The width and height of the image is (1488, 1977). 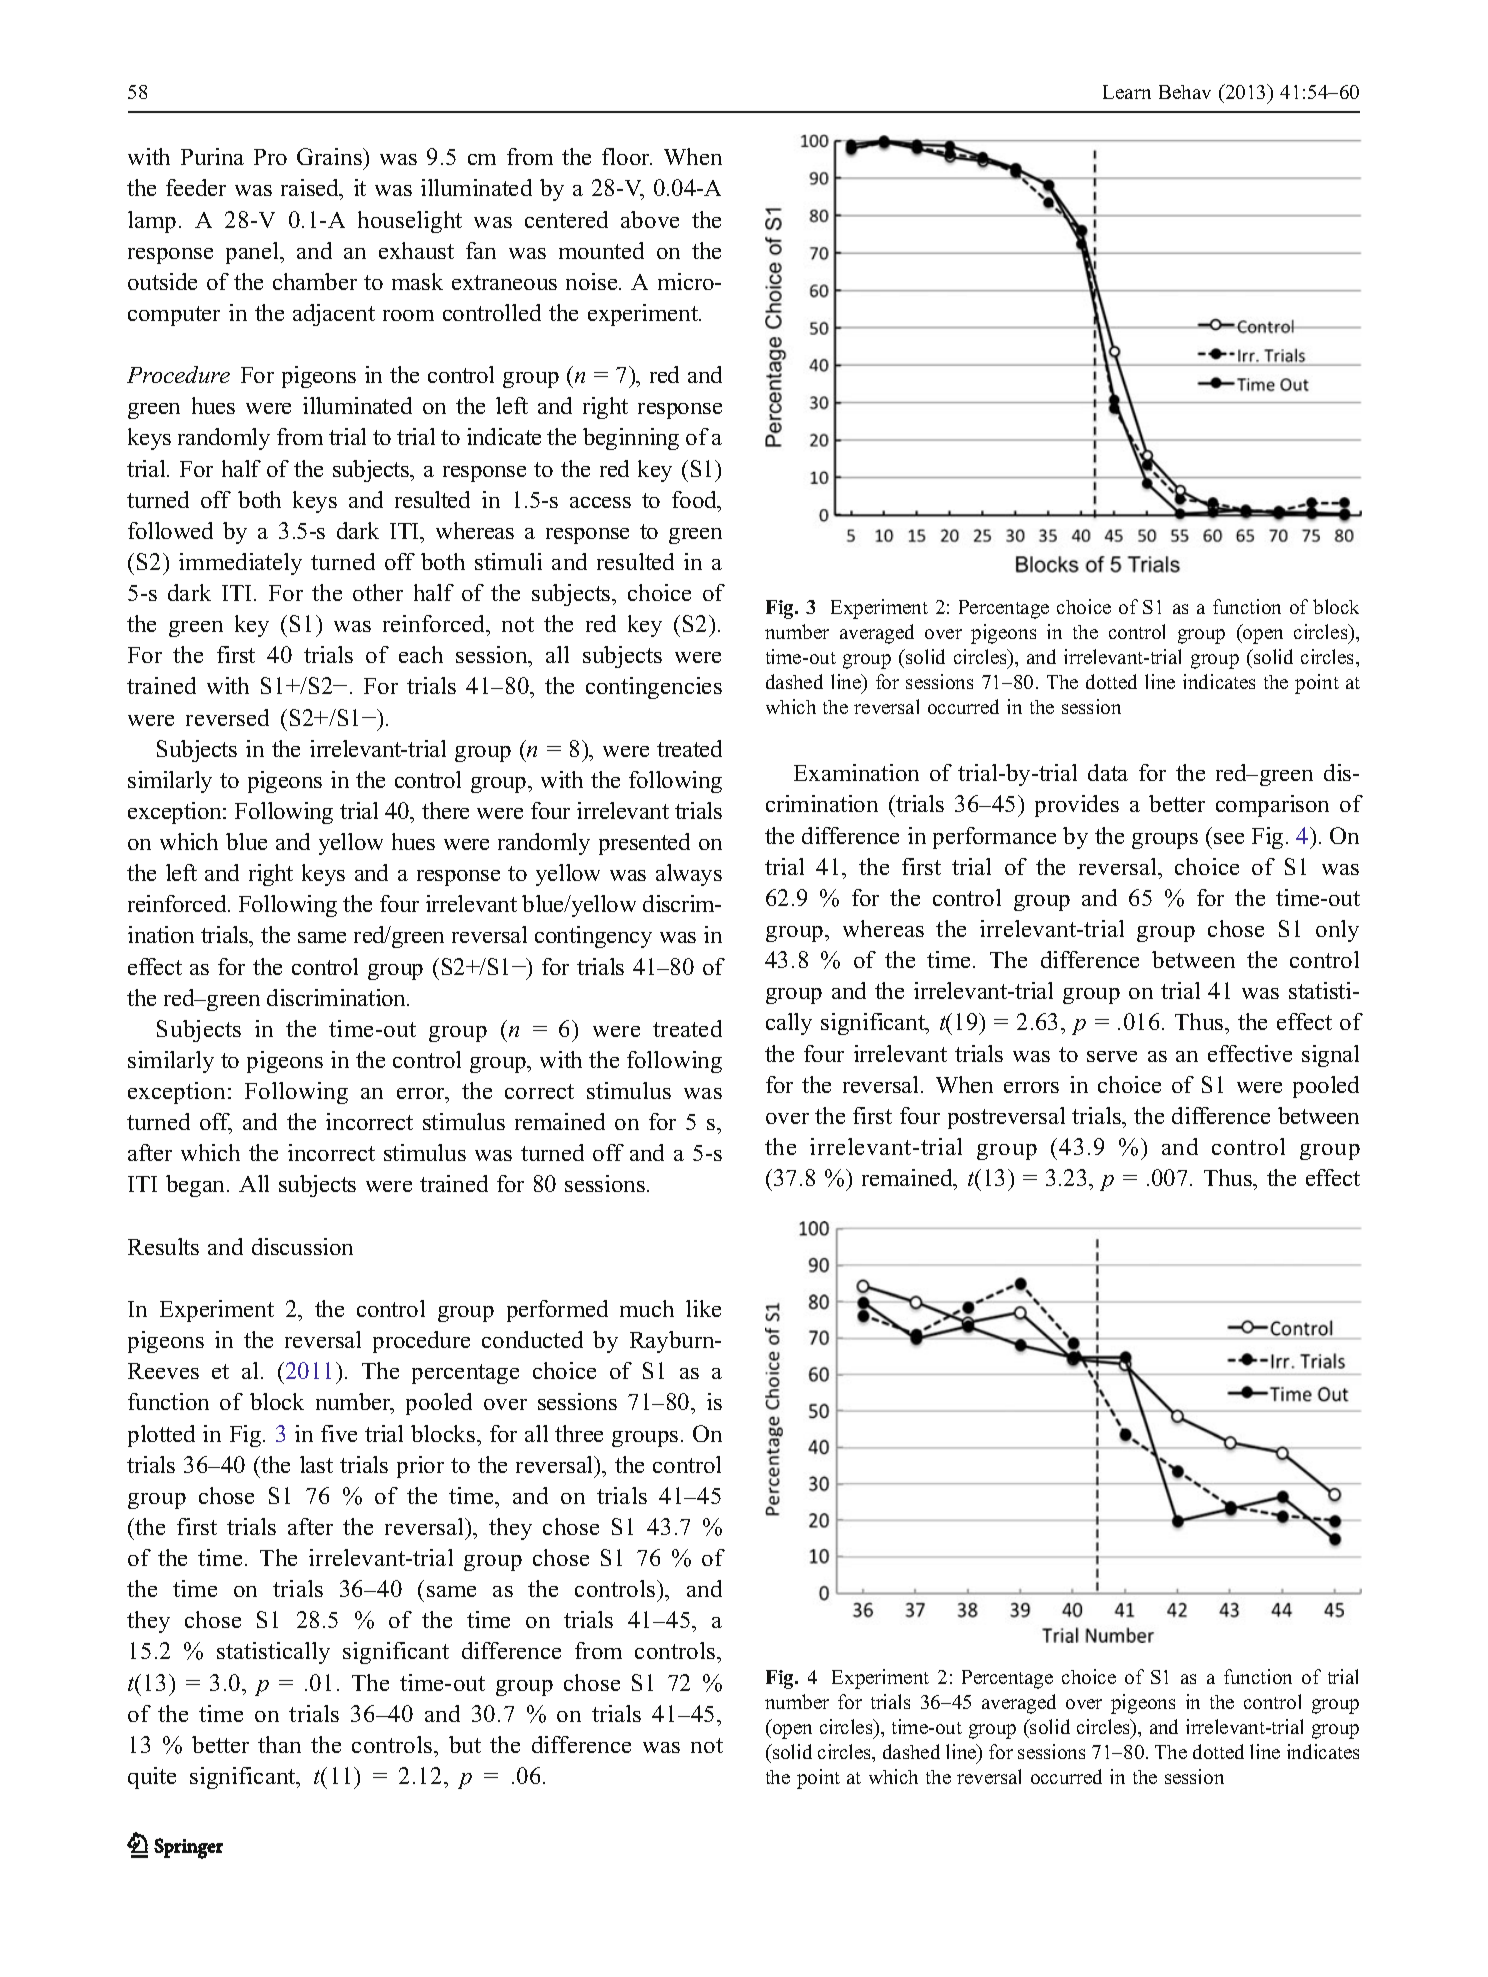 What do you see at coordinates (240, 564) in the image?
I see `immediately` at bounding box center [240, 564].
